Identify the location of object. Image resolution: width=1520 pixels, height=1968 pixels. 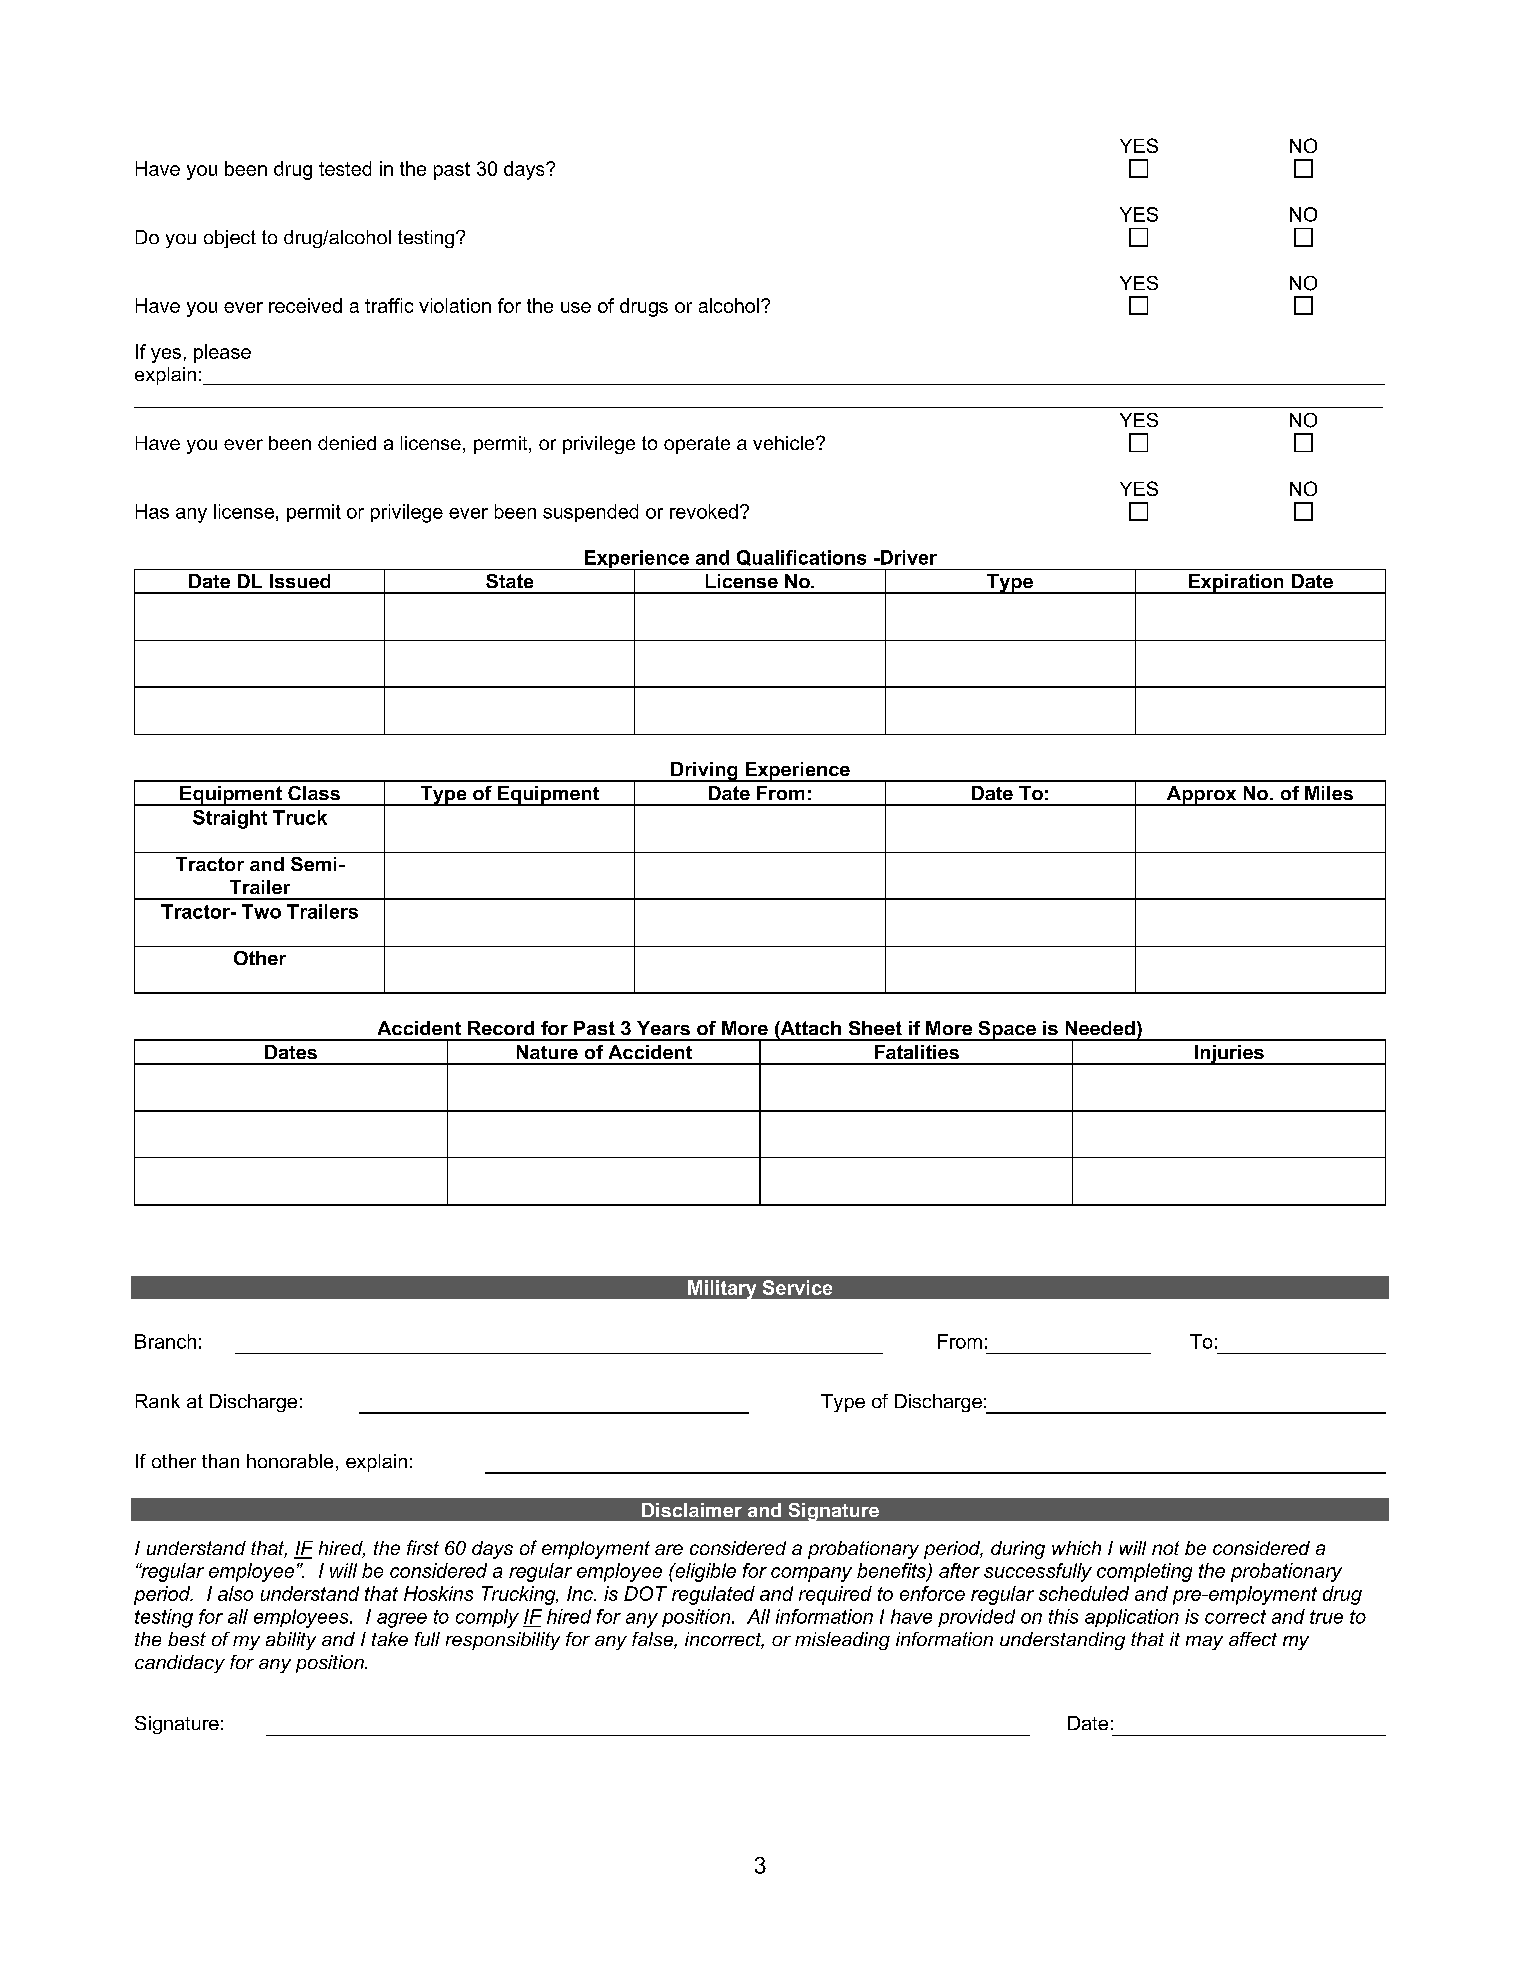
(230, 239).
